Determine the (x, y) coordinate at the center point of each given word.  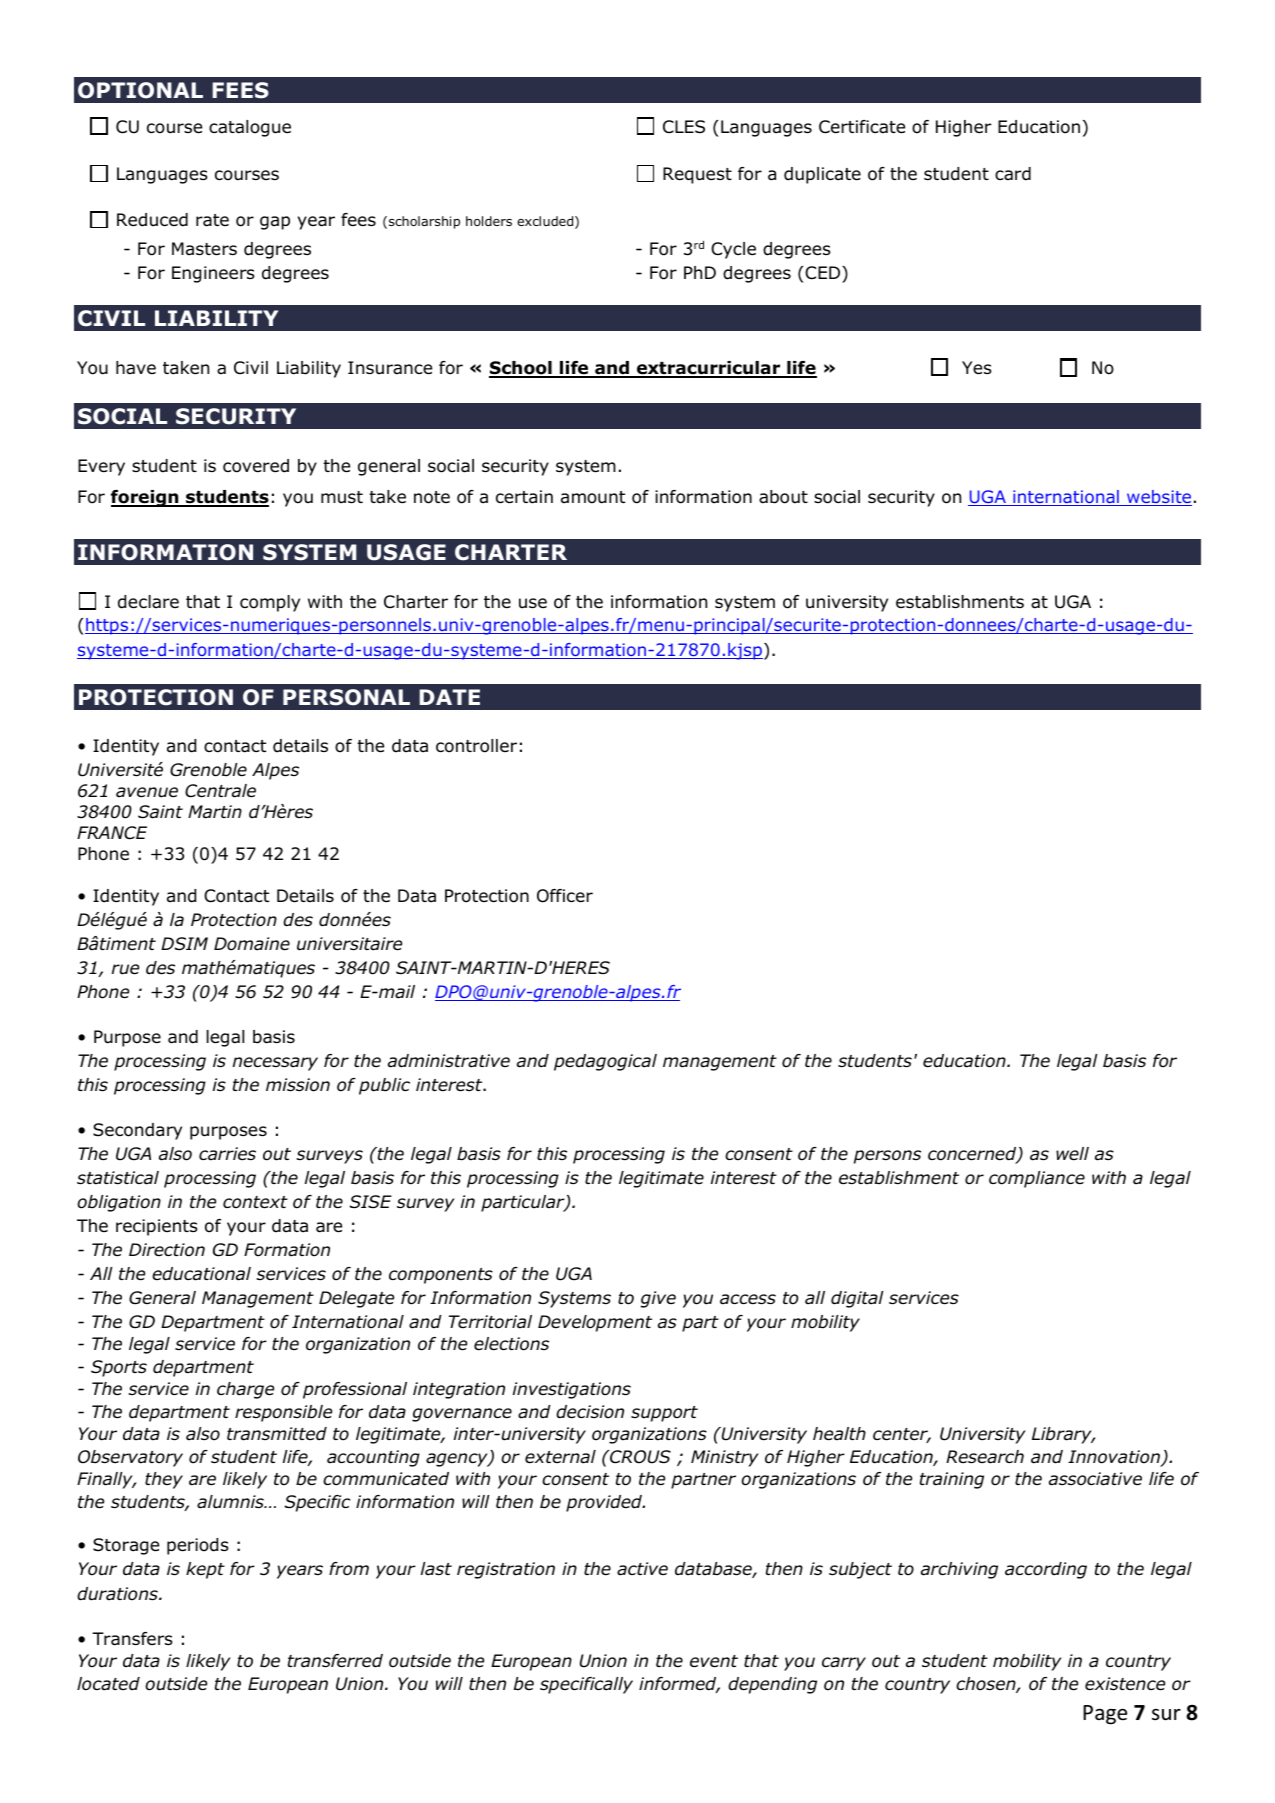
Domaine (252, 944)
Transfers (132, 1639)
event (714, 1661)
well (1072, 1153)
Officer (565, 896)
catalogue (250, 128)
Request (697, 175)
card (1013, 174)
